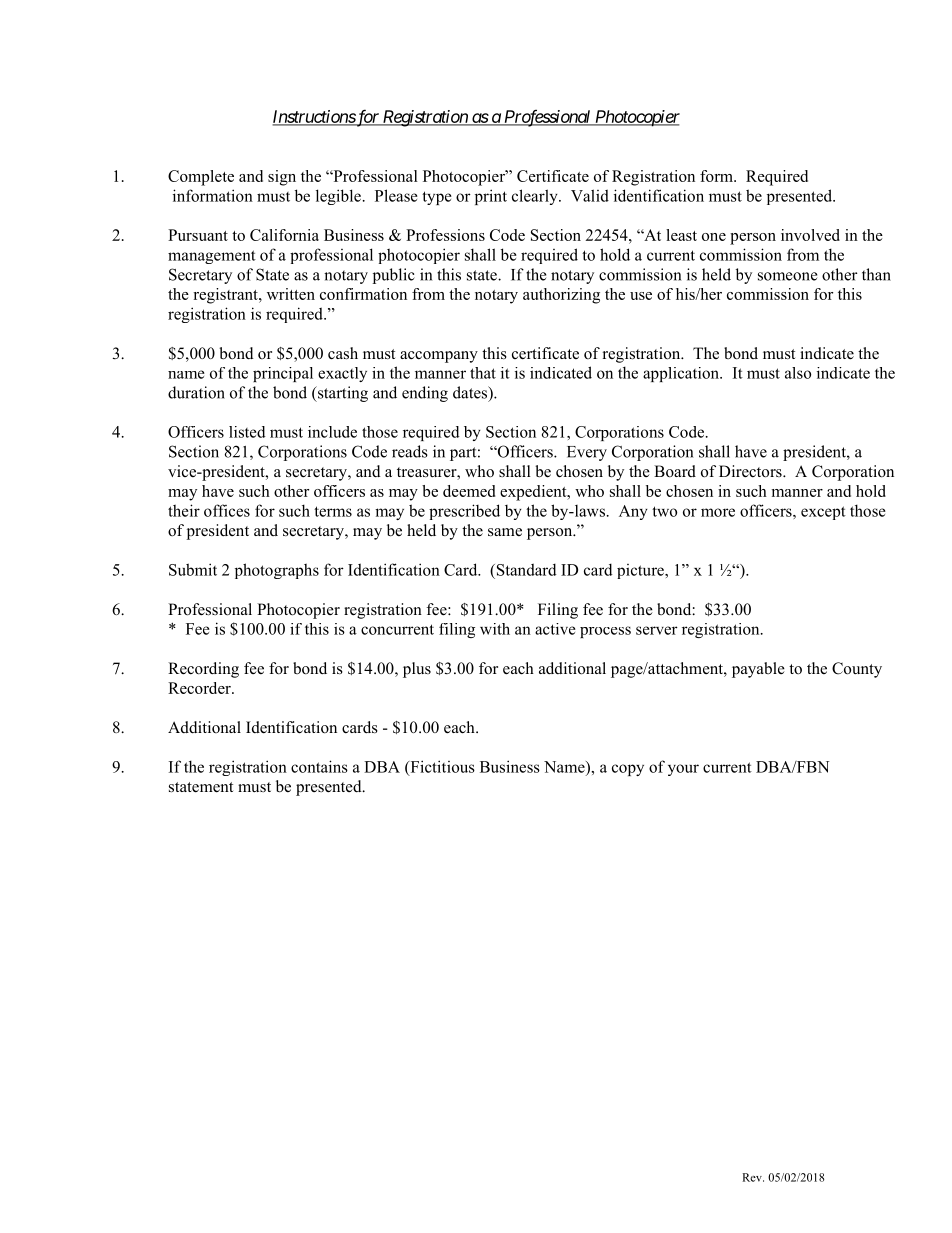  What do you see at coordinates (441, 767) in the screenshot?
I see `Fictitious` at bounding box center [441, 767].
